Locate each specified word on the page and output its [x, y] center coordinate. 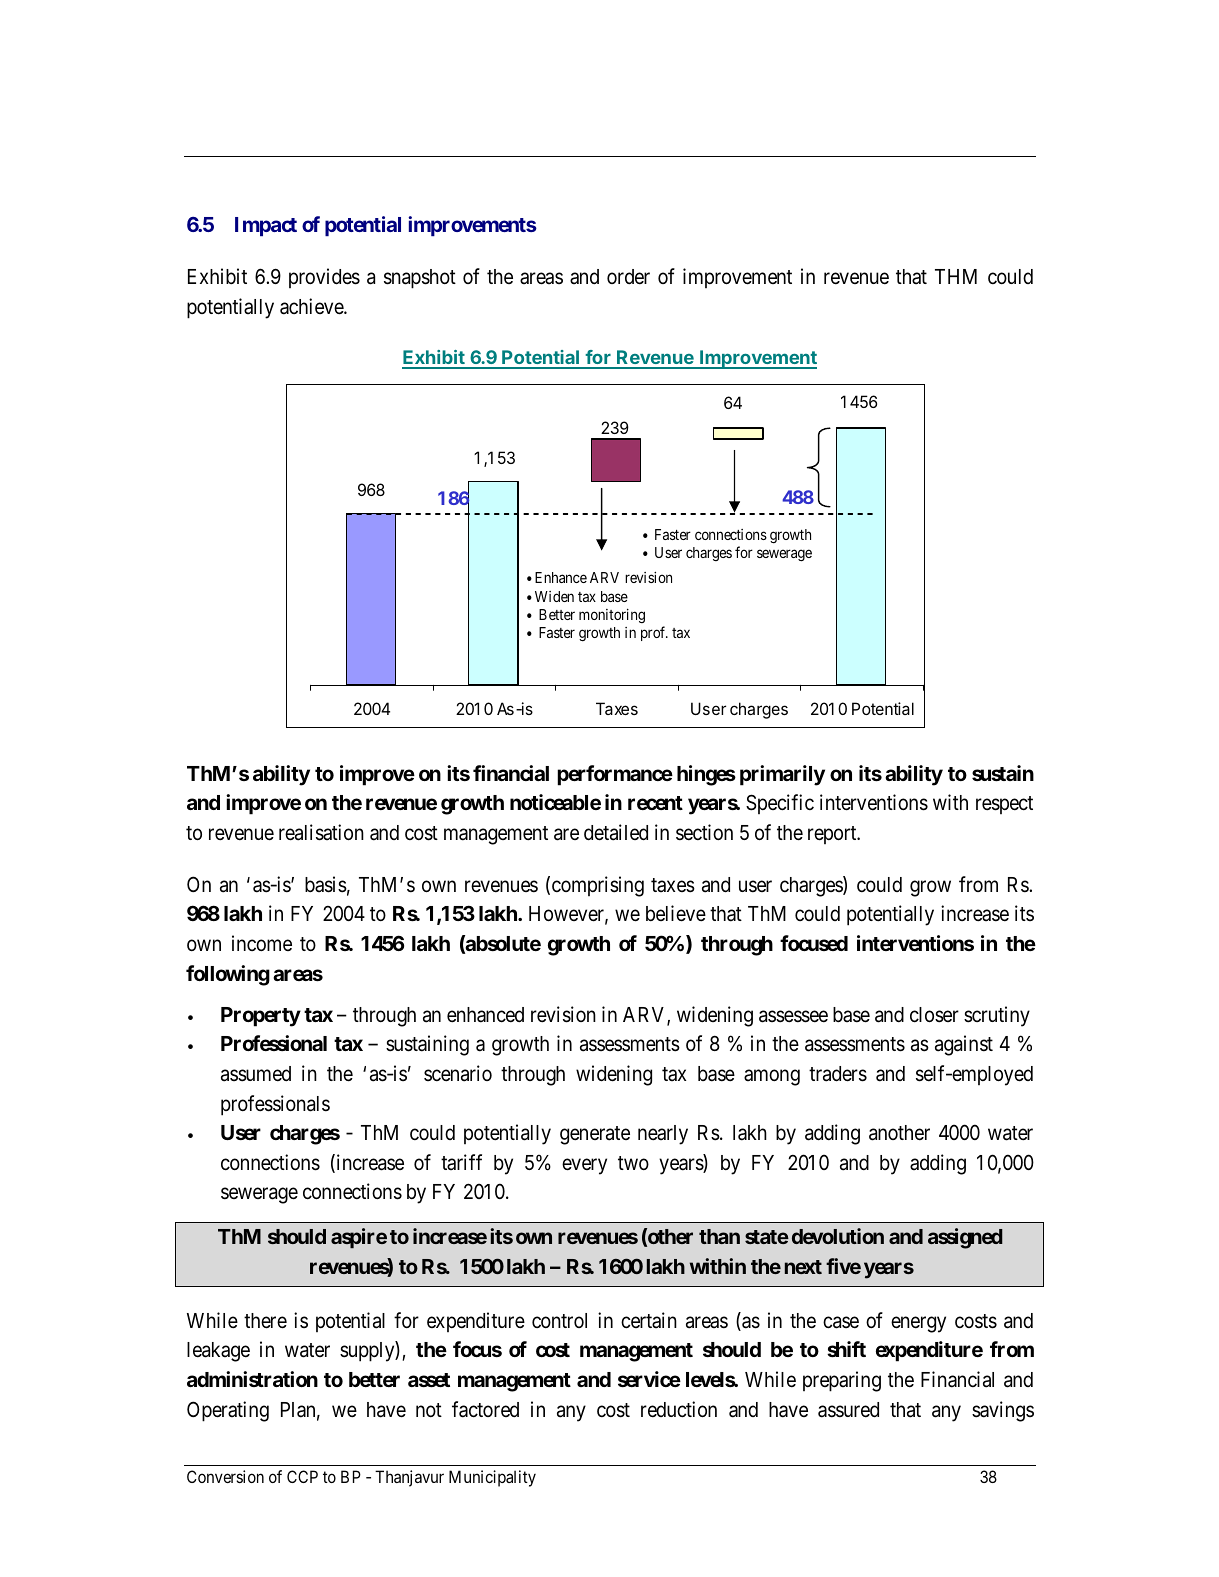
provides [324, 278]
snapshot [420, 279]
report [833, 835]
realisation [321, 832]
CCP [302, 1476]
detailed [616, 832]
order [628, 277]
